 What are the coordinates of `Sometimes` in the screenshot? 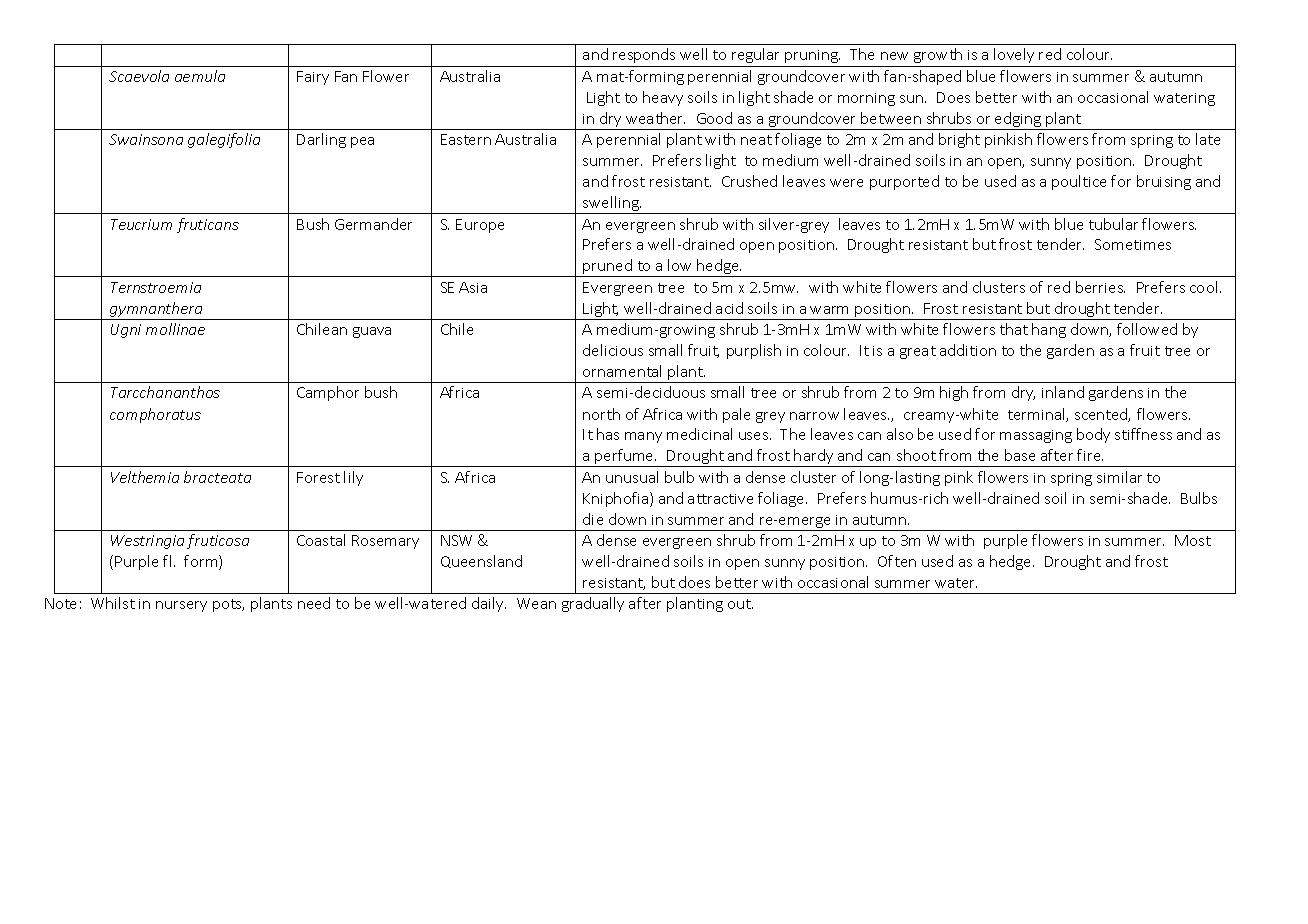 It's located at (1133, 244).
